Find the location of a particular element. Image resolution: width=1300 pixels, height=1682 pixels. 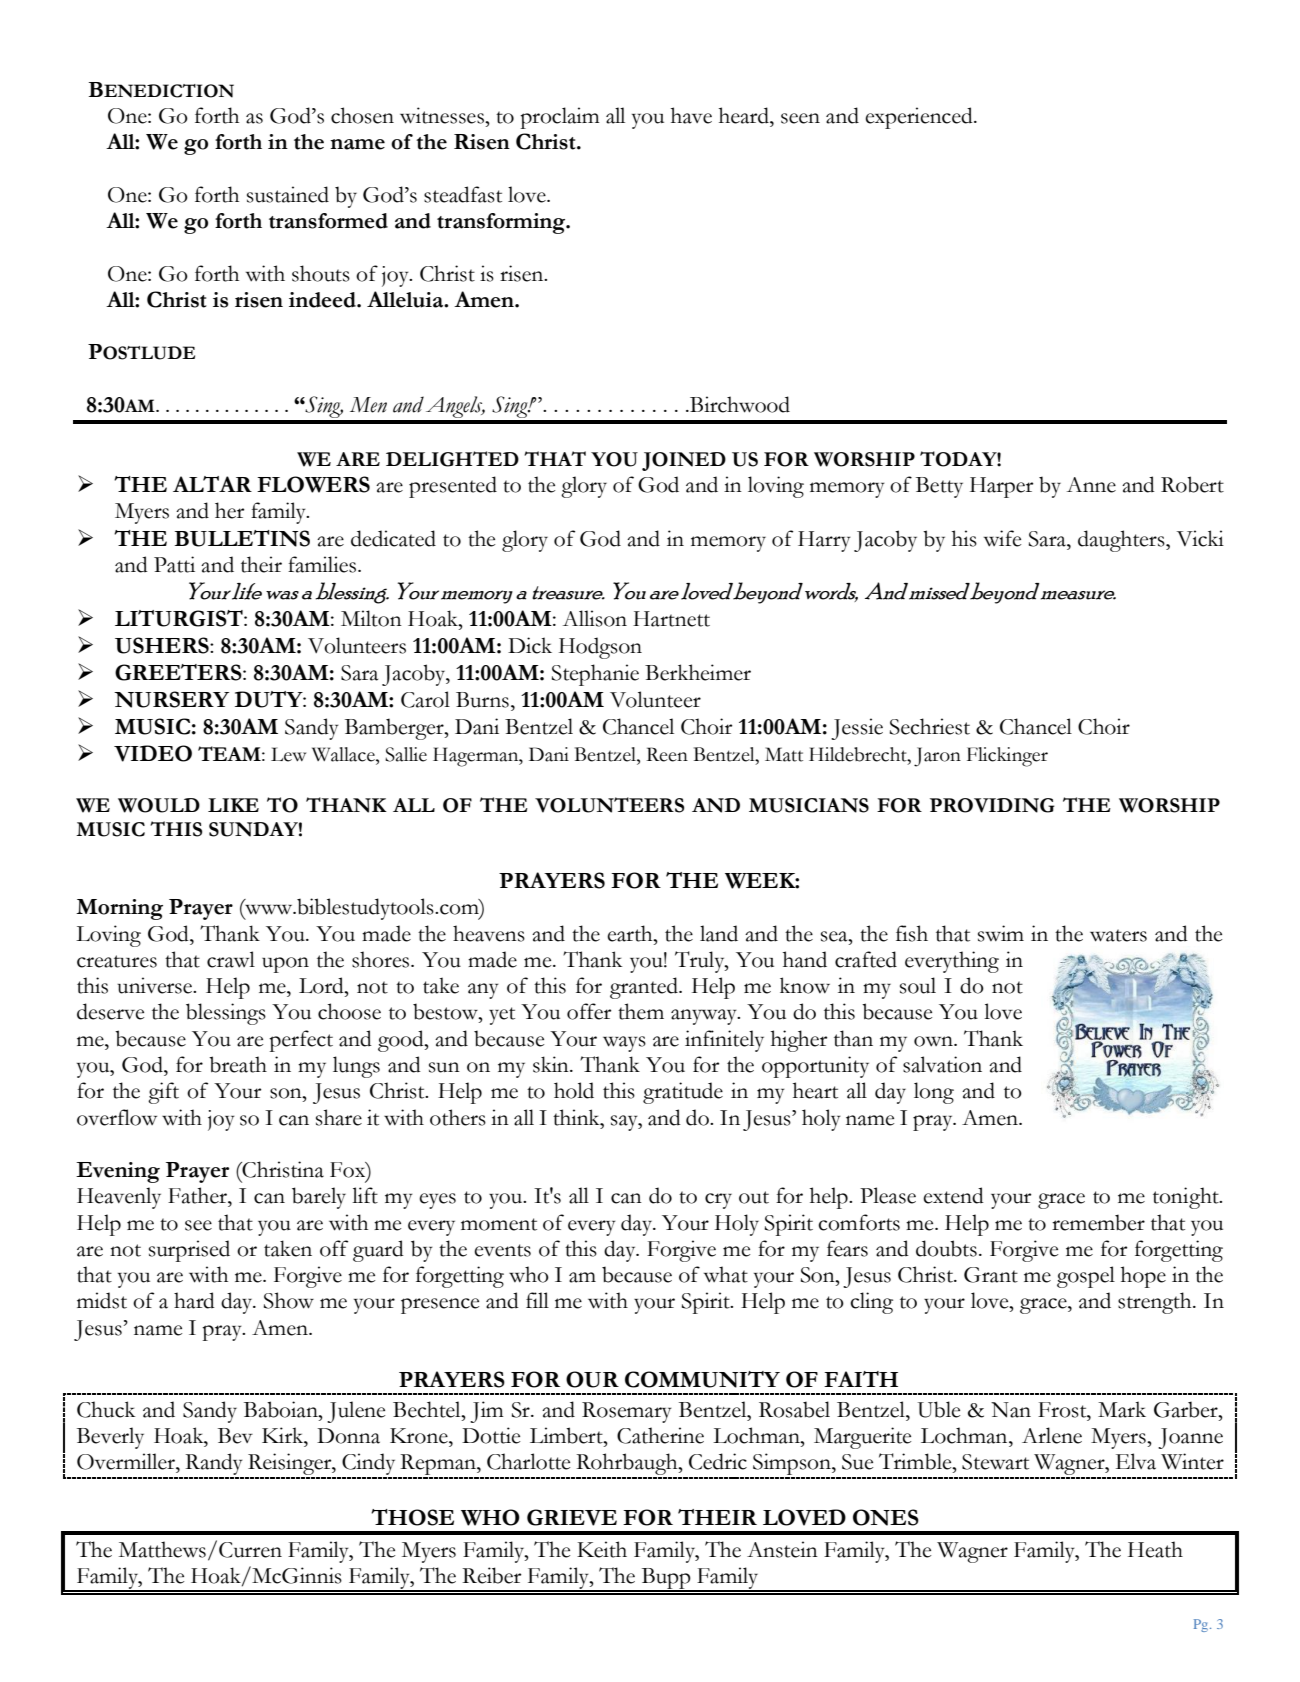

surprised is located at coordinates (189, 1251).
